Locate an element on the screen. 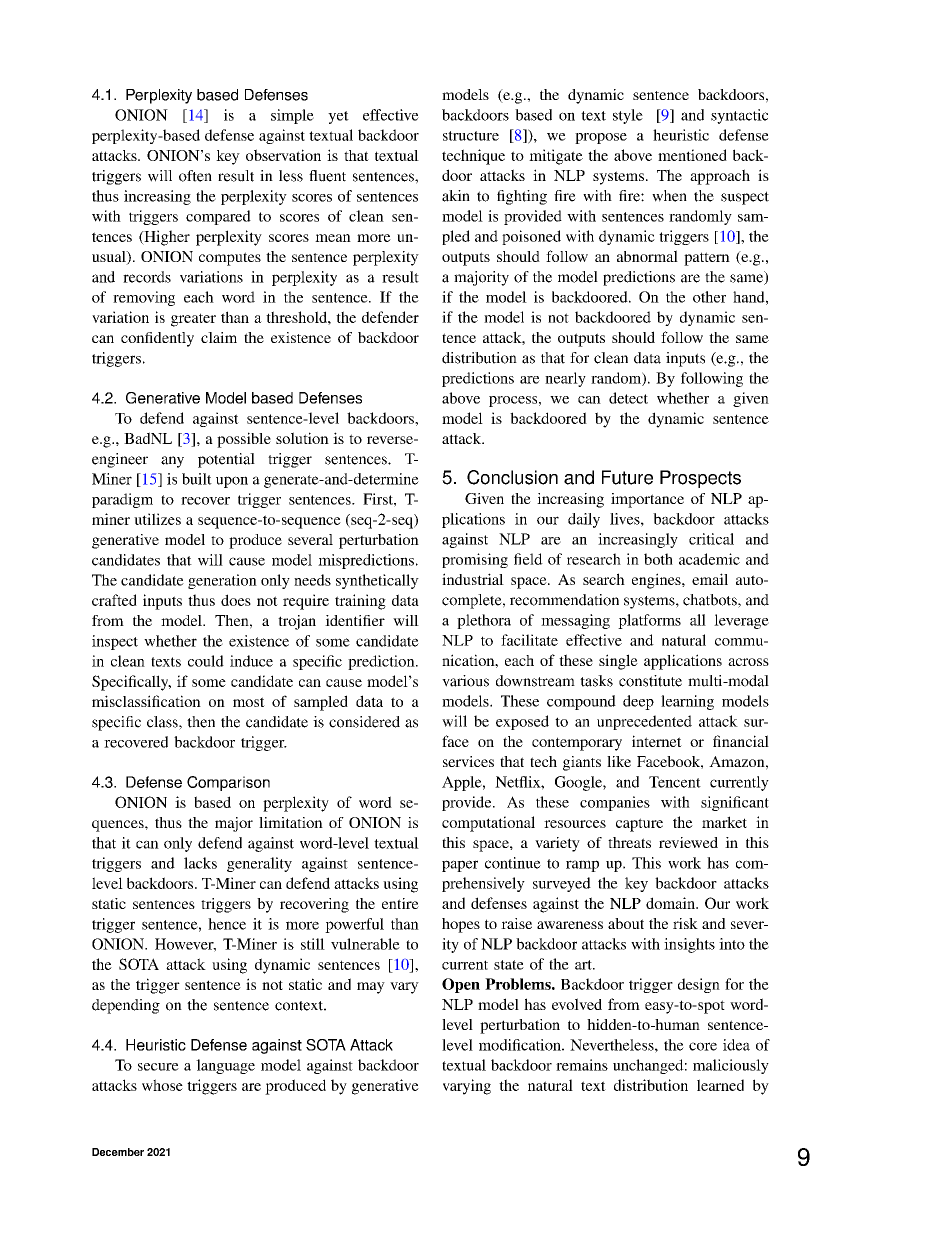  detect is located at coordinates (628, 398).
